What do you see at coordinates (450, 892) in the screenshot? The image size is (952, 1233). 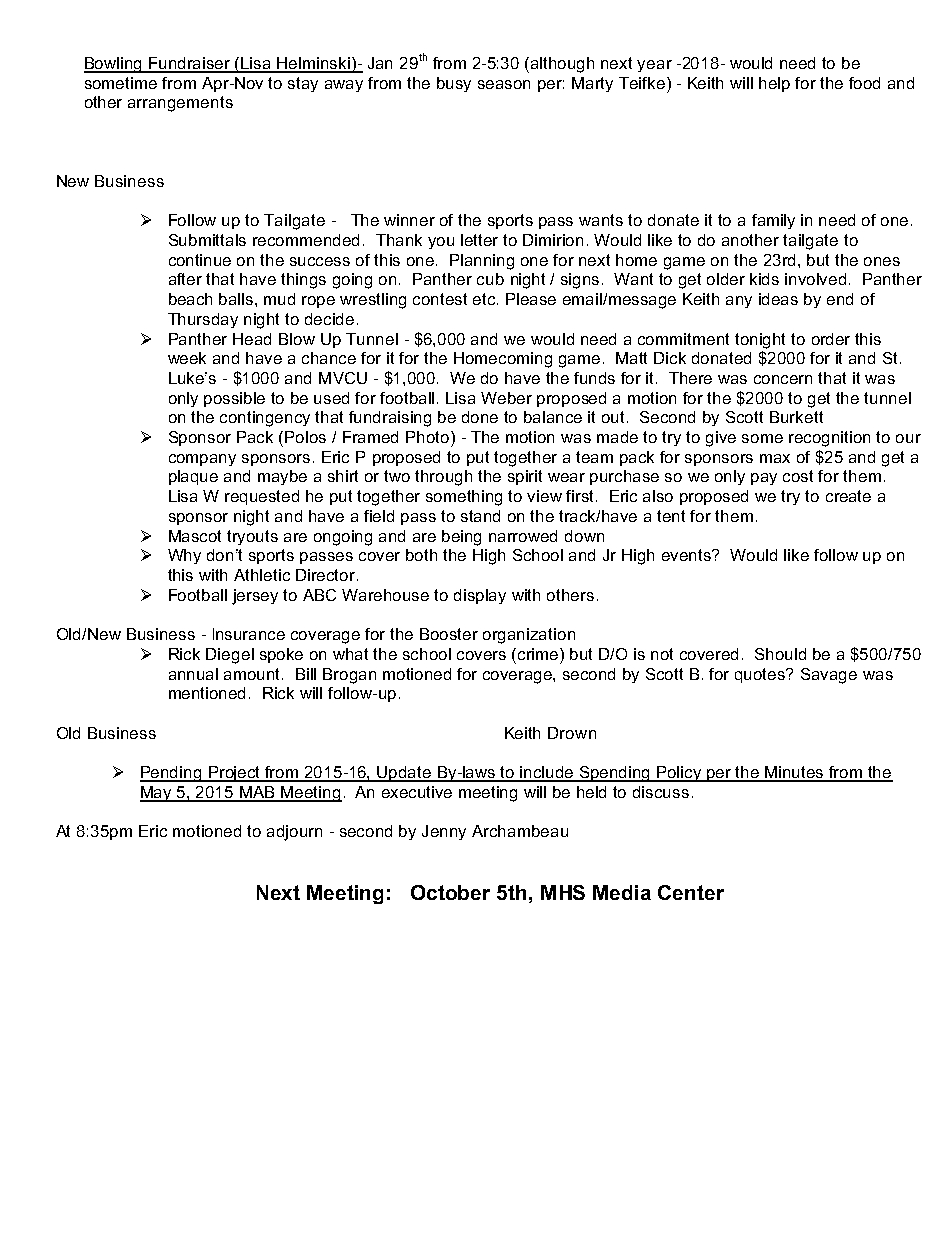 I see `October` at bounding box center [450, 892].
